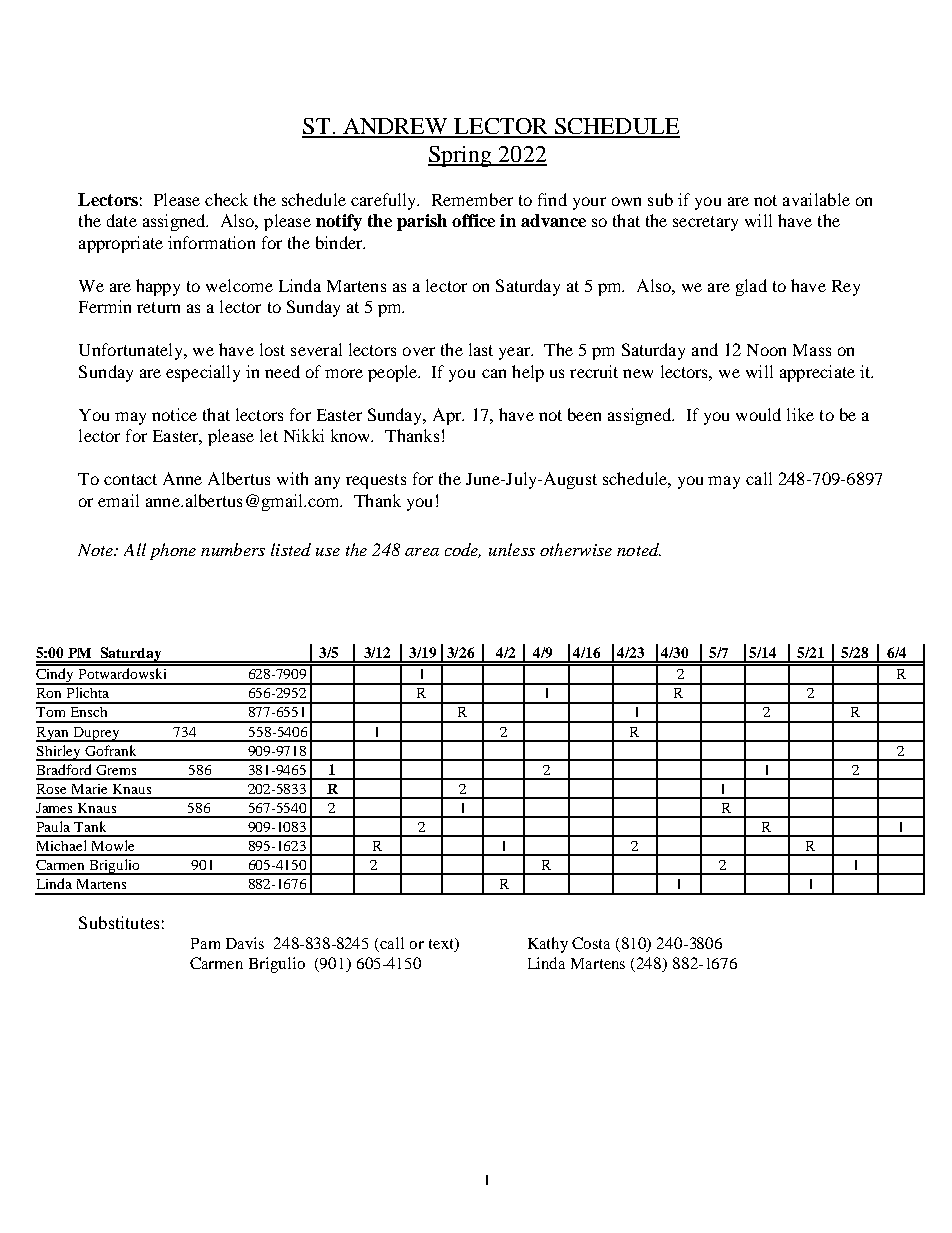  What do you see at coordinates (461, 156) in the document?
I see `Spring` at bounding box center [461, 156].
